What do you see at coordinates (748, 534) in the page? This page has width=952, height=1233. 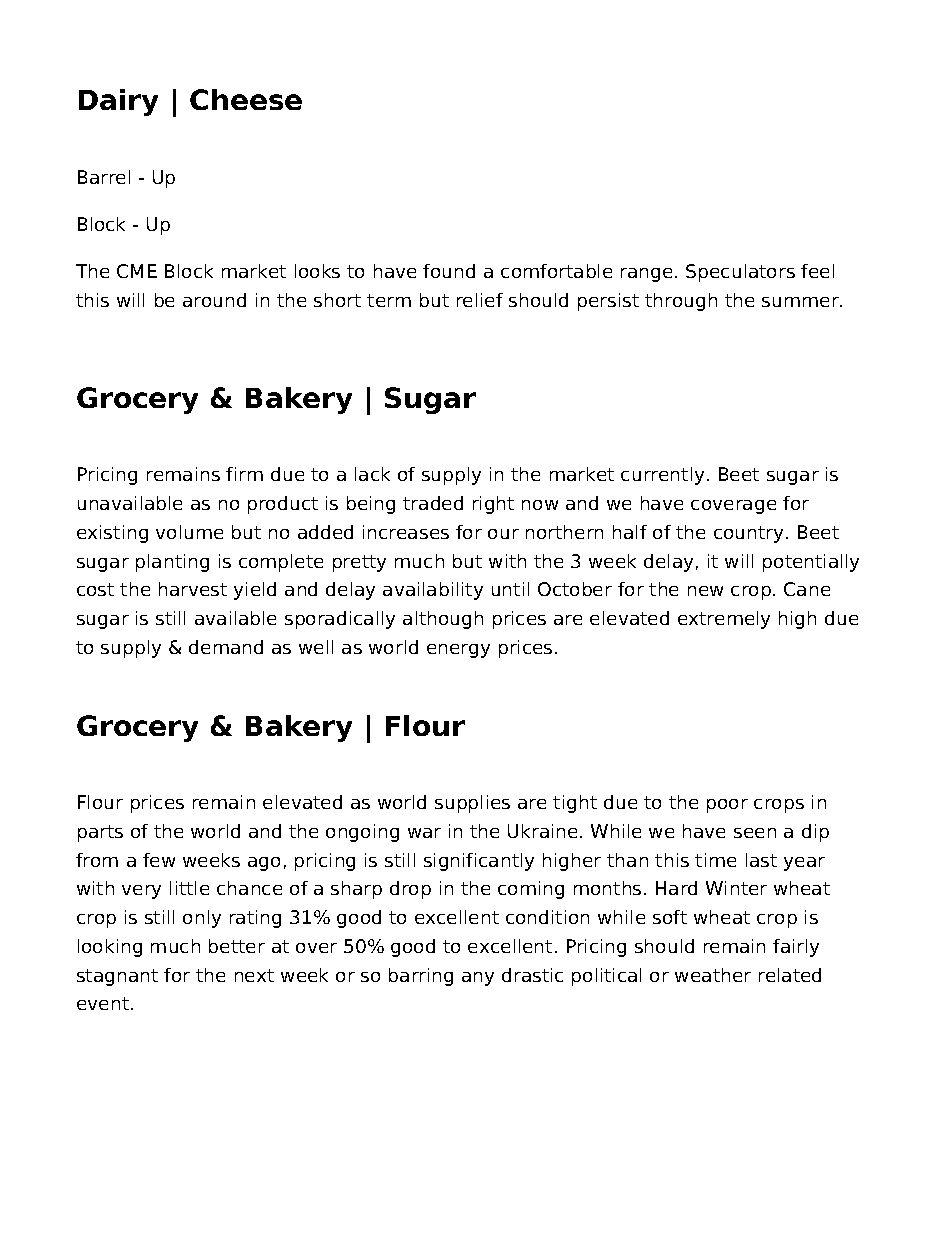 I see `country` at bounding box center [748, 534].
